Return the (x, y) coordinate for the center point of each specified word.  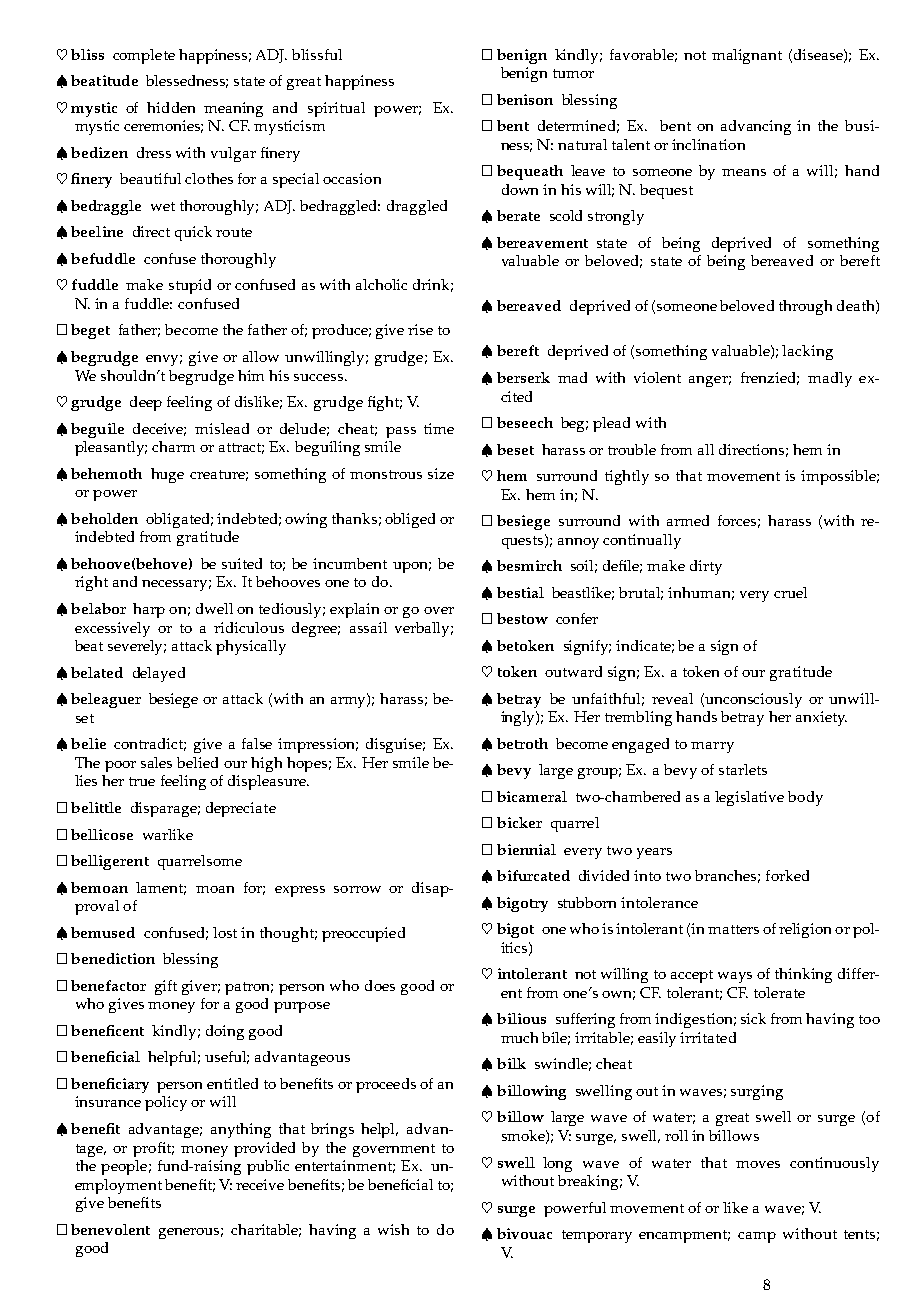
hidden (171, 107)
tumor (573, 73)
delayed (159, 674)
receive (260, 1184)
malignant (747, 56)
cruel (790, 592)
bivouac (524, 1233)
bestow (522, 618)
